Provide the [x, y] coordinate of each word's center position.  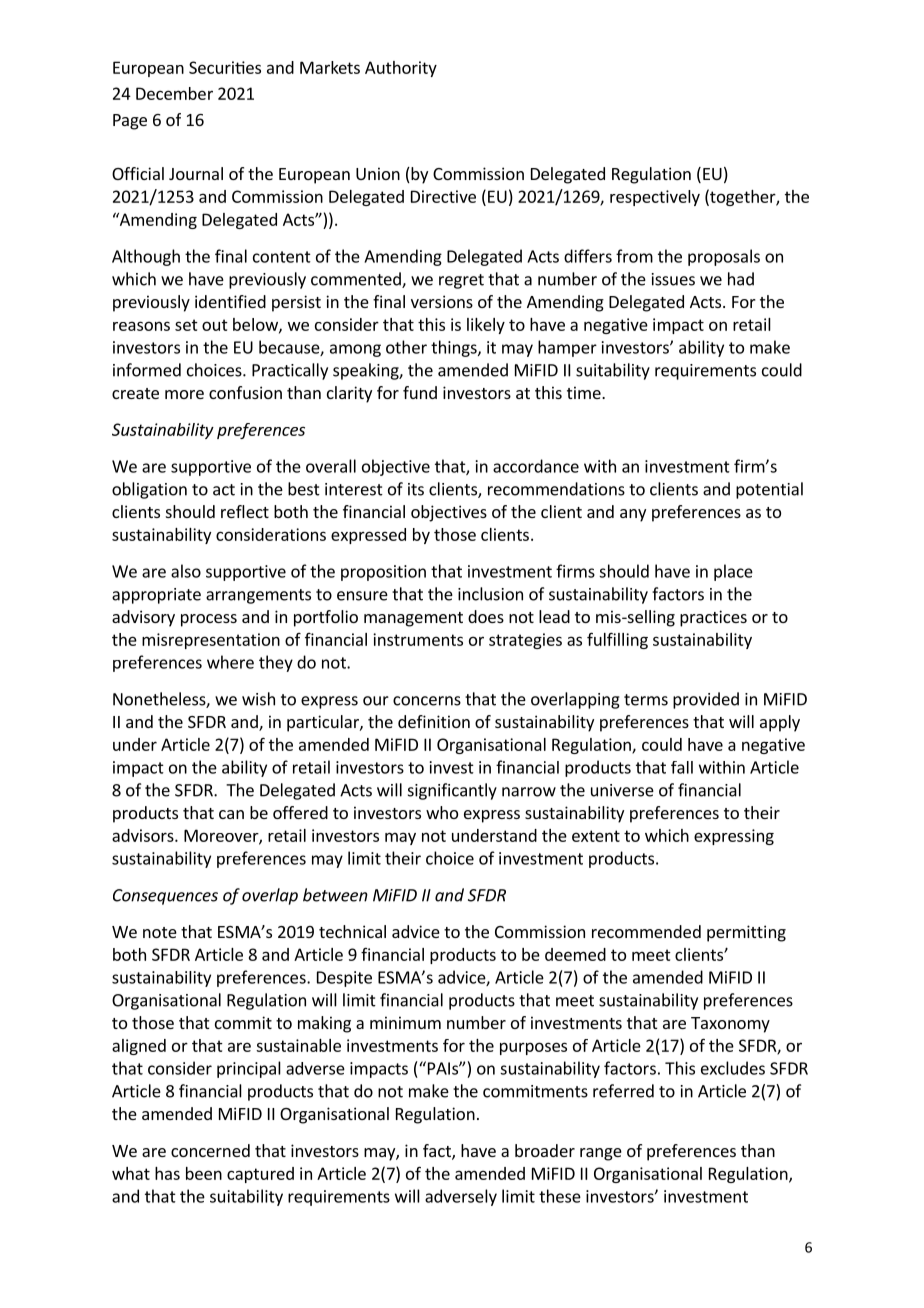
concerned [210, 1150]
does [486, 616]
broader [545, 1150]
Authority [401, 69]
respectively [655, 198]
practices [713, 618]
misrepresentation [211, 641]
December [174, 93]
